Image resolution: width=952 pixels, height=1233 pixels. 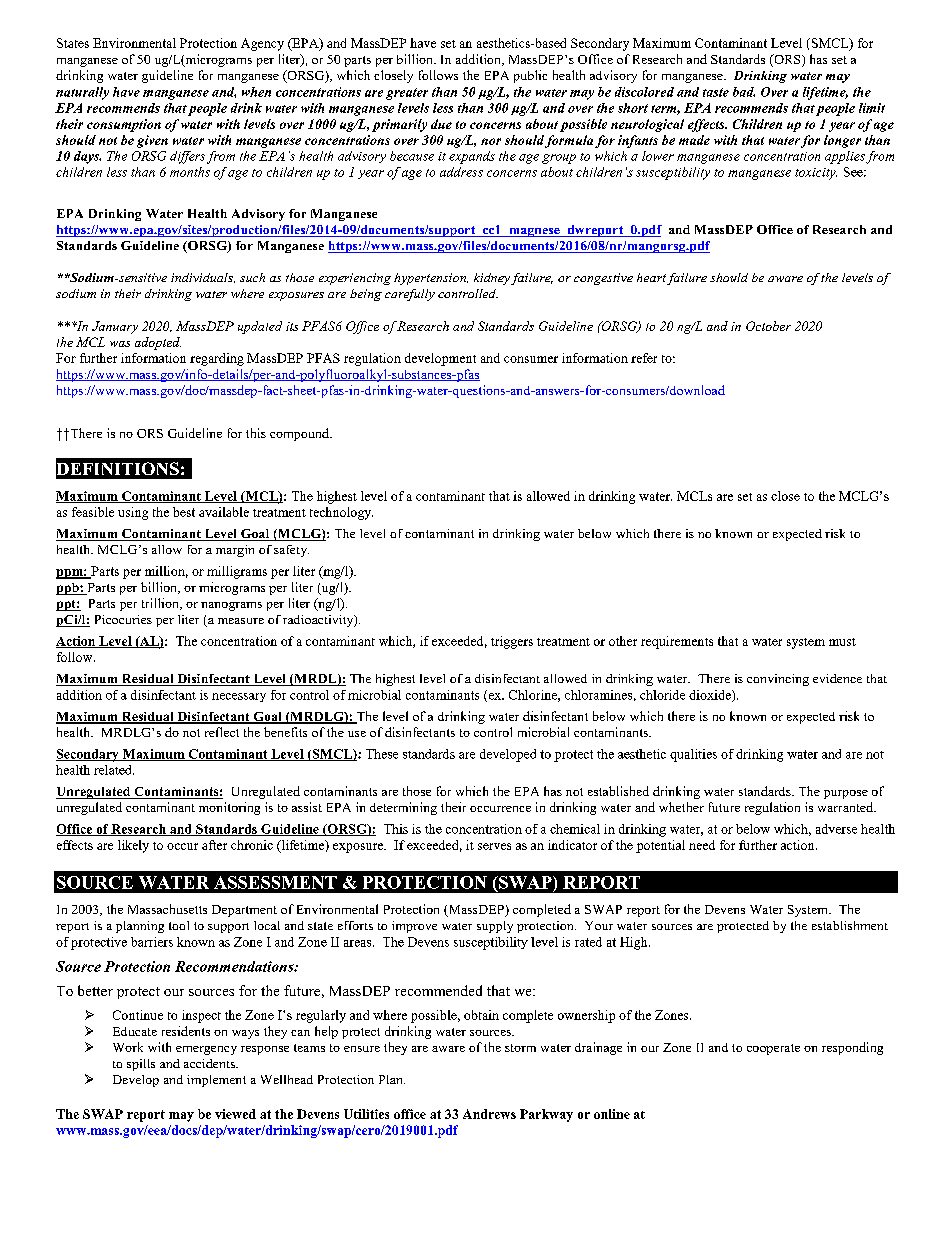 I want to click on convincing, so click(x=778, y=680).
